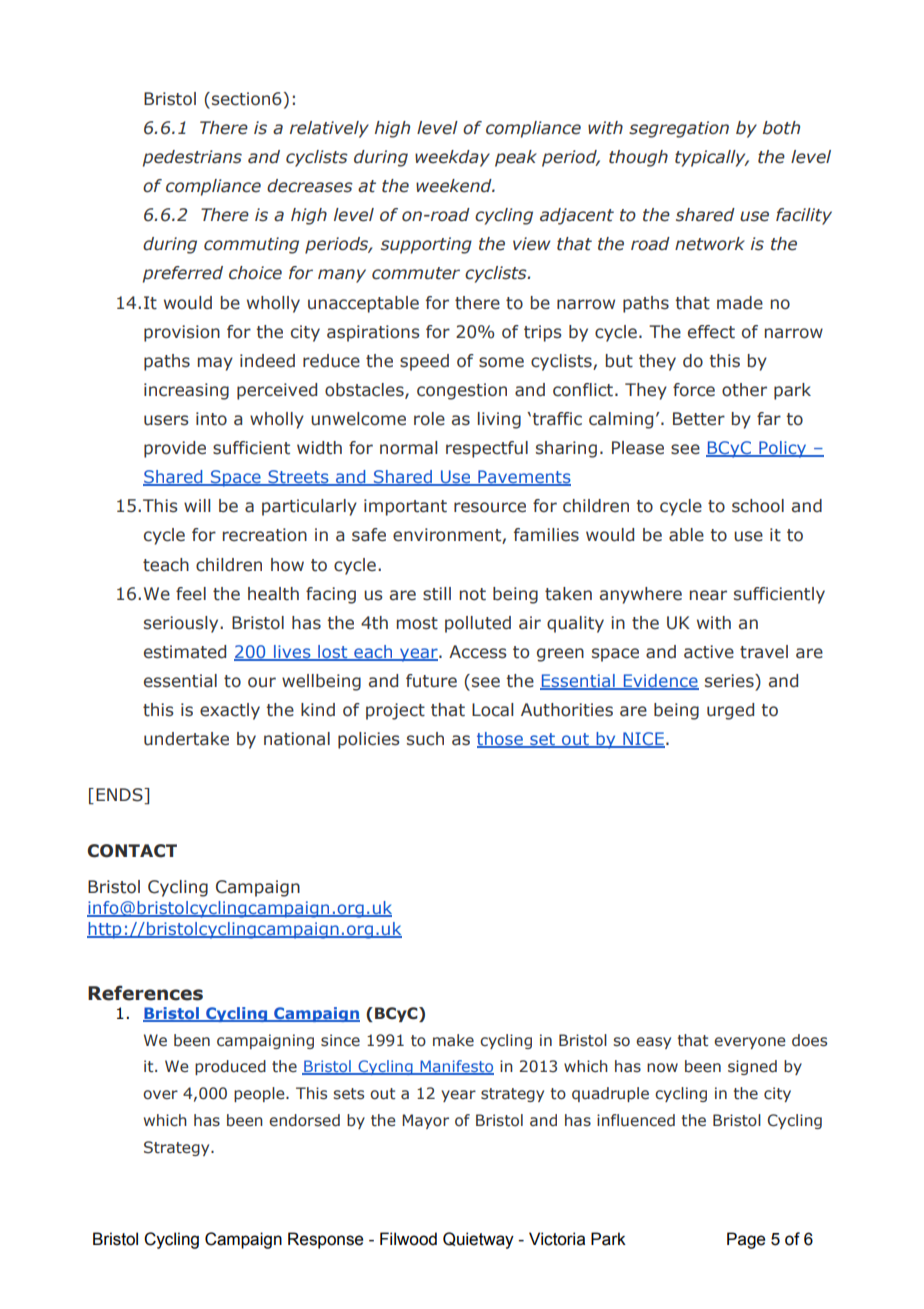  I want to click on weekday, so click(452, 158).
